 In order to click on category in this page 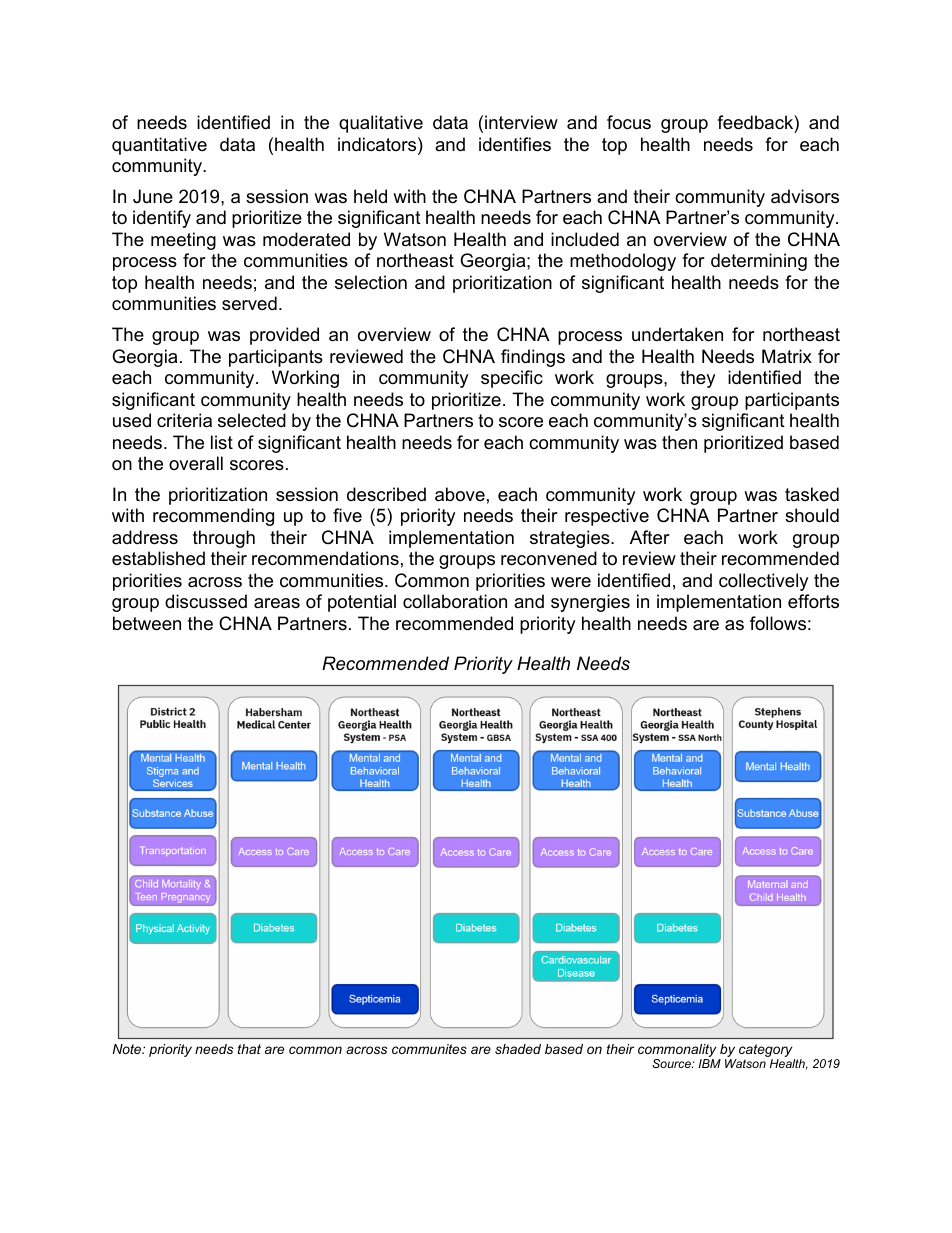, I will do `click(767, 1052)`.
